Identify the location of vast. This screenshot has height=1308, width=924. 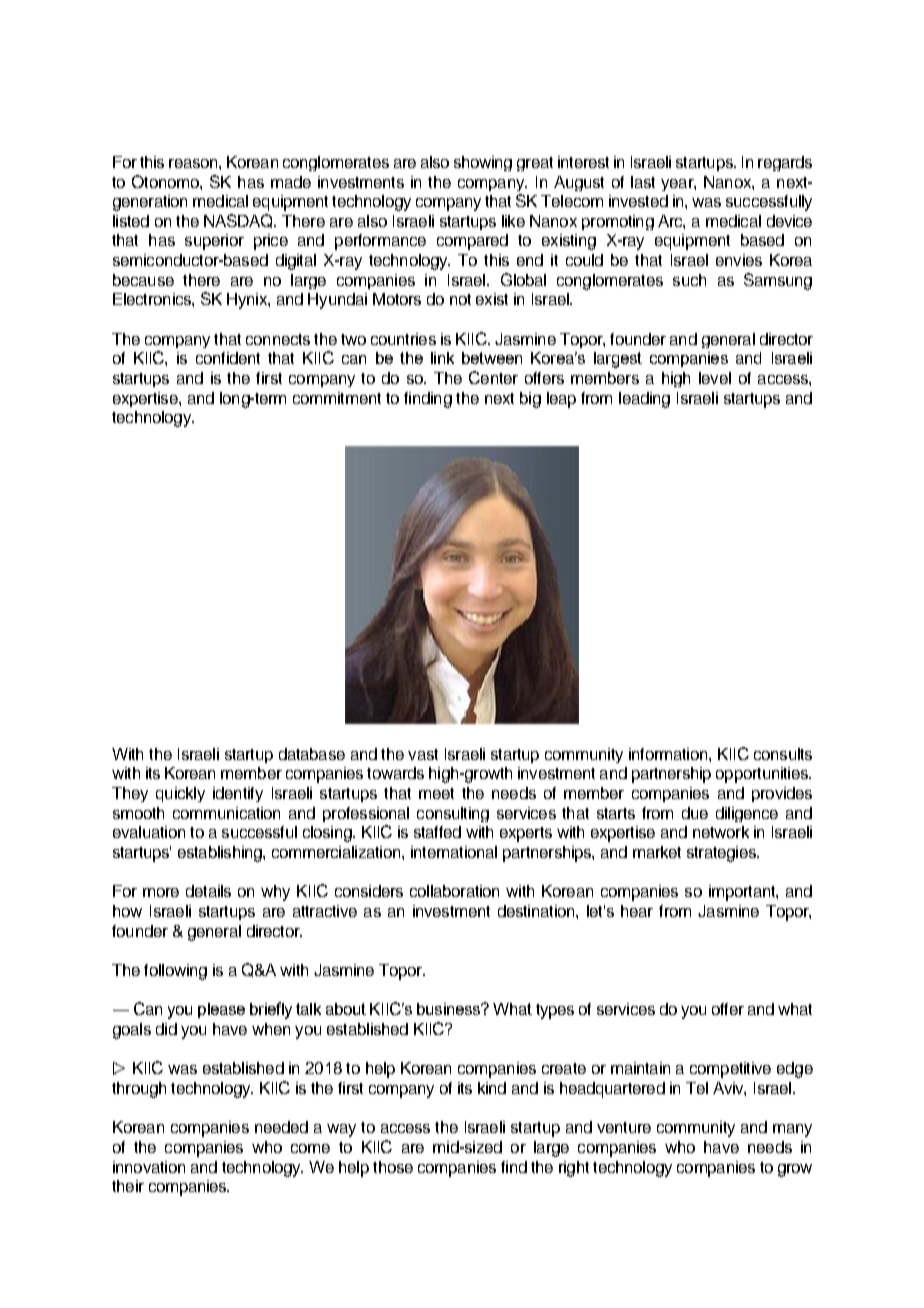
(423, 754).
